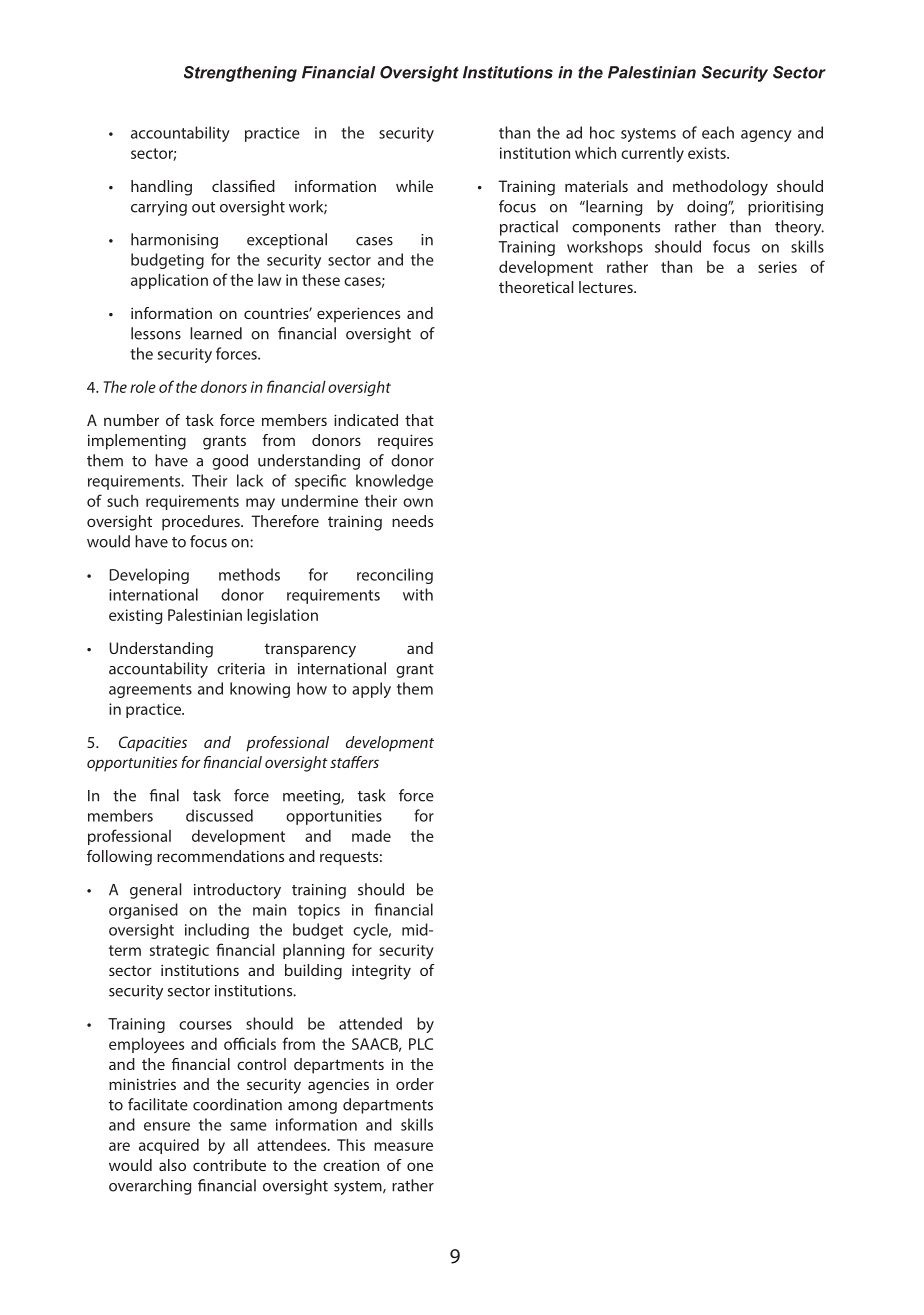 The width and height of the document is (924, 1315). Describe the element at coordinates (403, 1146) in the document. I see `measure` at that location.
